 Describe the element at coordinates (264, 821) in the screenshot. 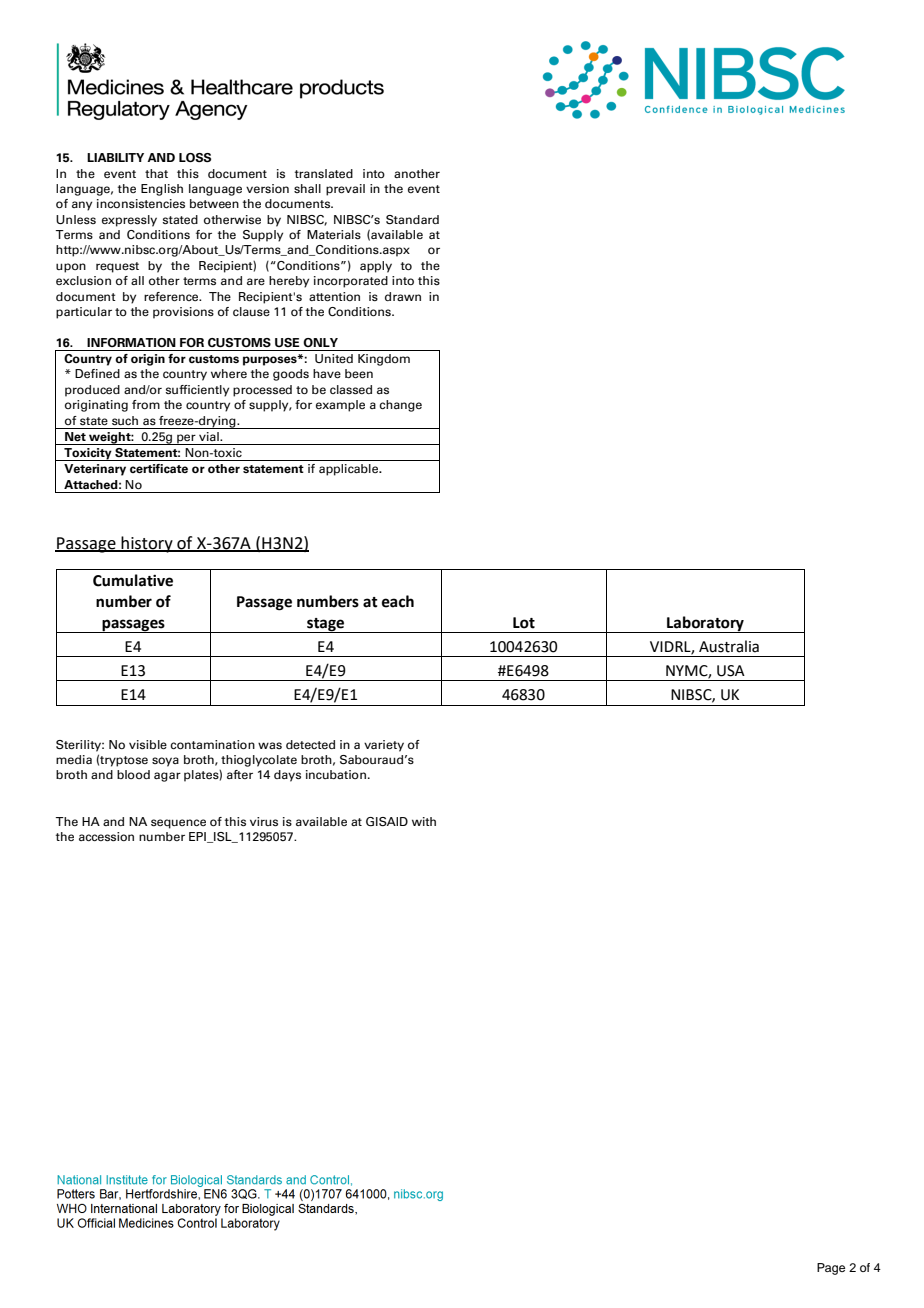

I see `virus` at that location.
